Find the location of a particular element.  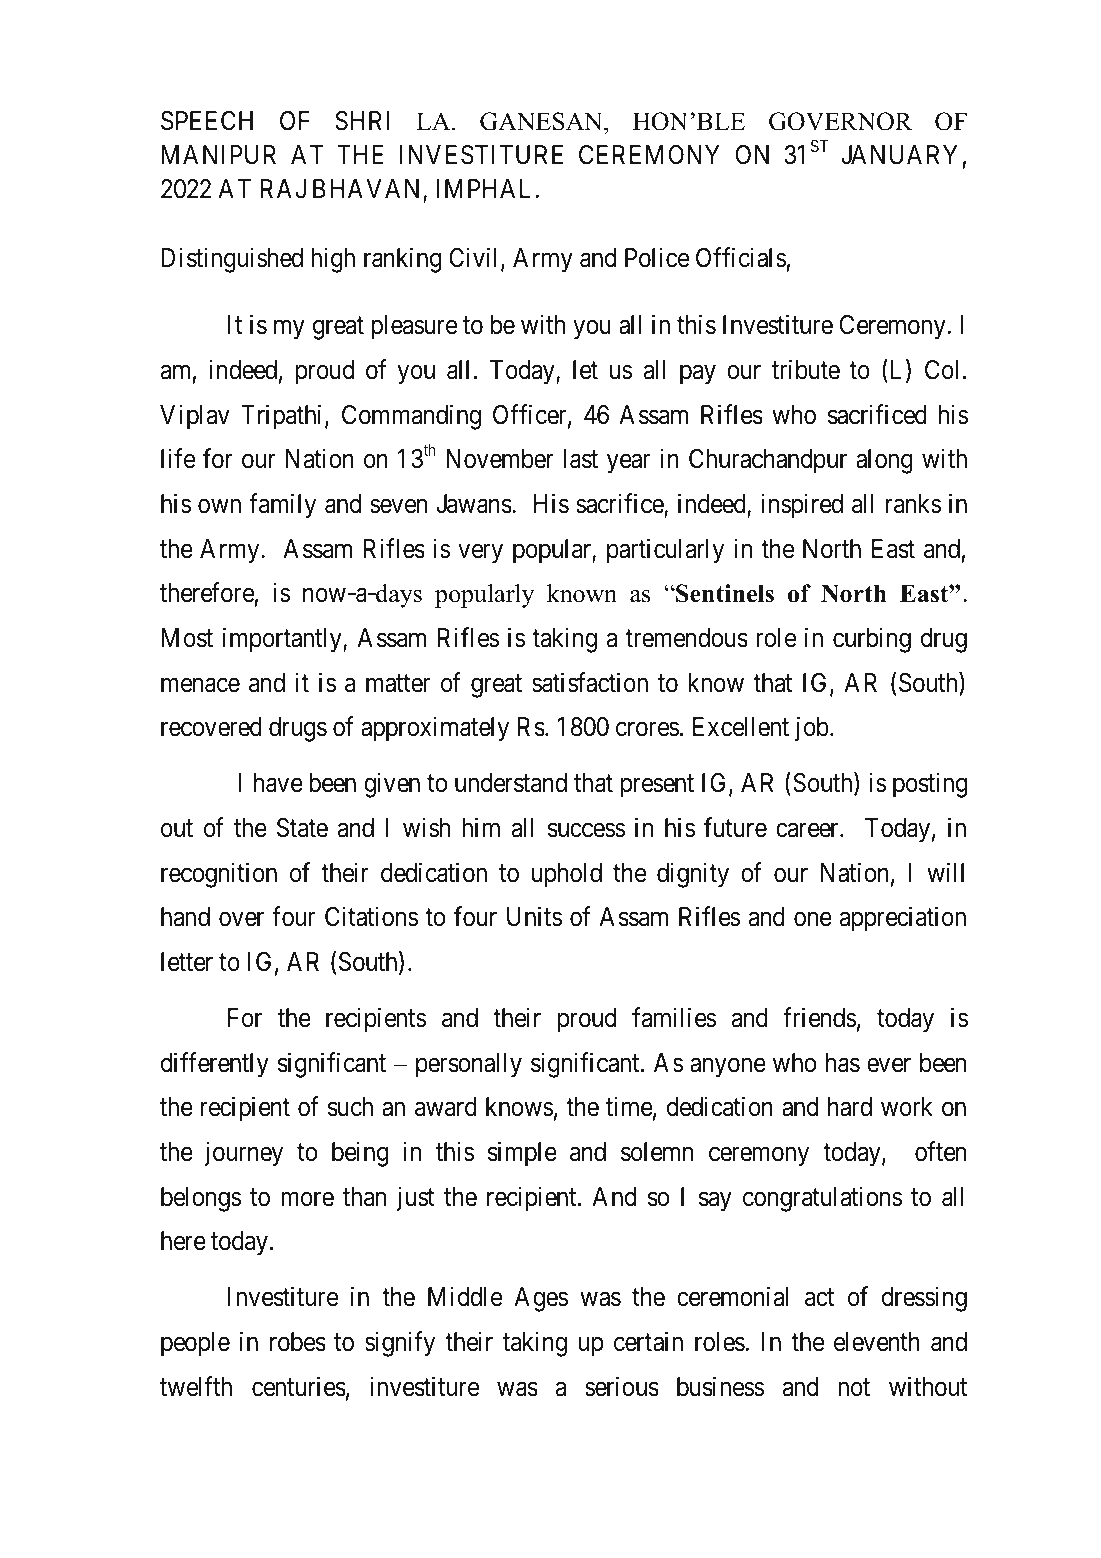

JANUARY is located at coordinates (899, 155).
